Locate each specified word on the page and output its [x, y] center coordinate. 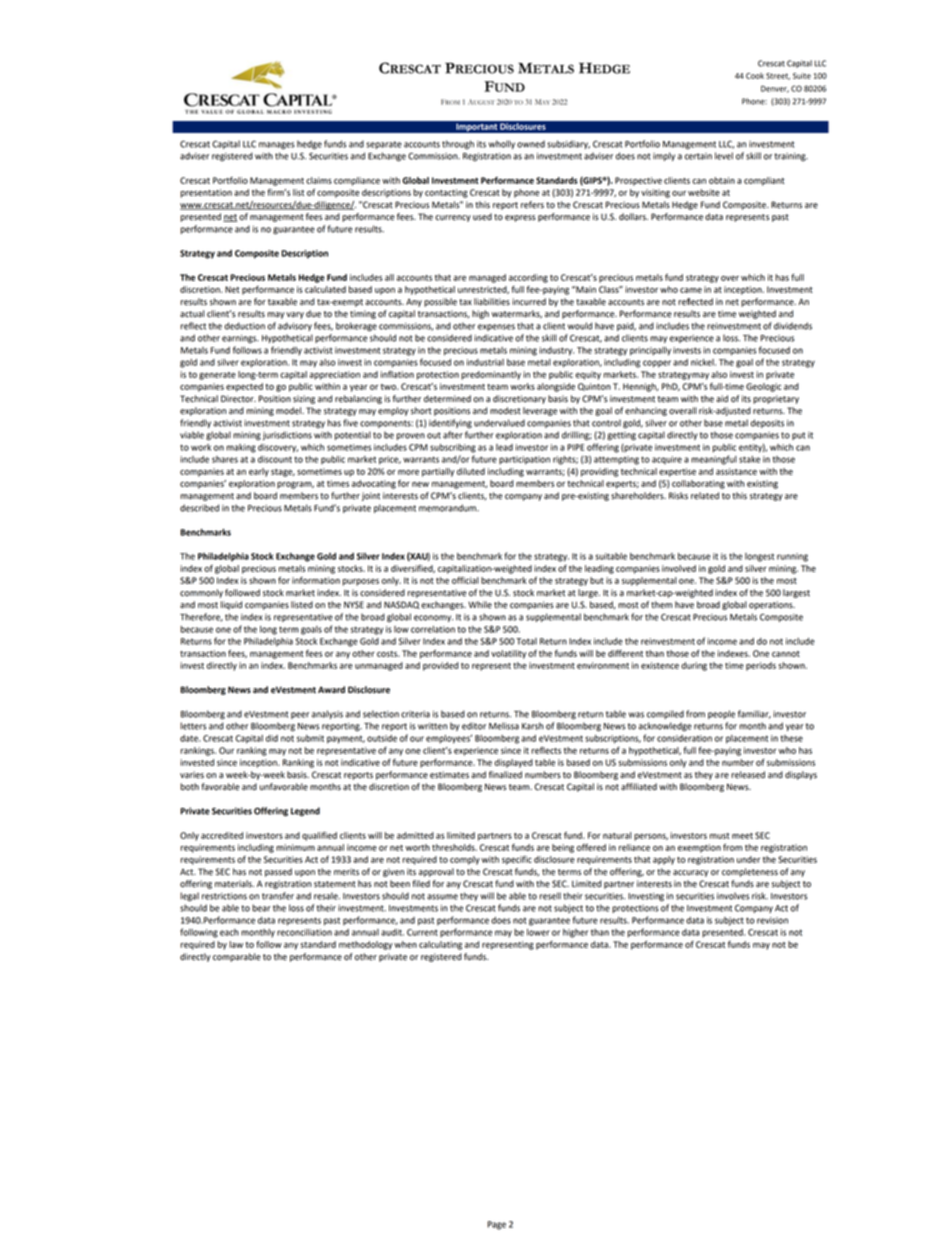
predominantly [491, 375]
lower [538, 932]
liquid [231, 605]
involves [733, 896]
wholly [502, 144]
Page [496, 1225]
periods [761, 666]
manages [277, 146]
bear [261, 908]
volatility [508, 654]
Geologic [763, 387]
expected [244, 387]
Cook [755, 76]
